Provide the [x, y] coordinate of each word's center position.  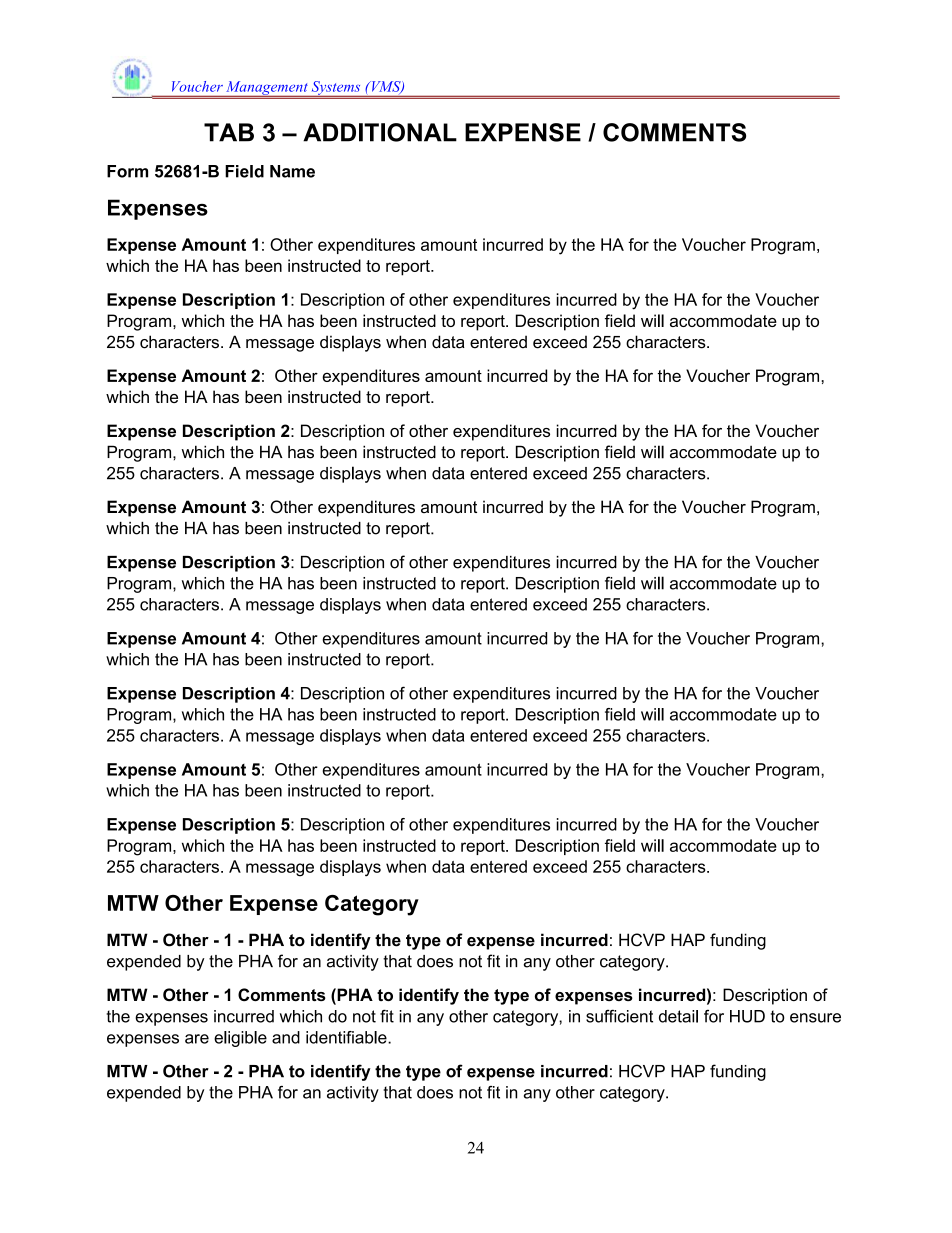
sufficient [619, 1016]
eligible [240, 1039]
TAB [229, 132]
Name [292, 171]
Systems [336, 89]
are [197, 1039]
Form [127, 171]
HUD [747, 1016]
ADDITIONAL [380, 132]
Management [267, 89]
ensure [815, 1018]
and [286, 1037]
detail [678, 1016]
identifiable [347, 1037]
